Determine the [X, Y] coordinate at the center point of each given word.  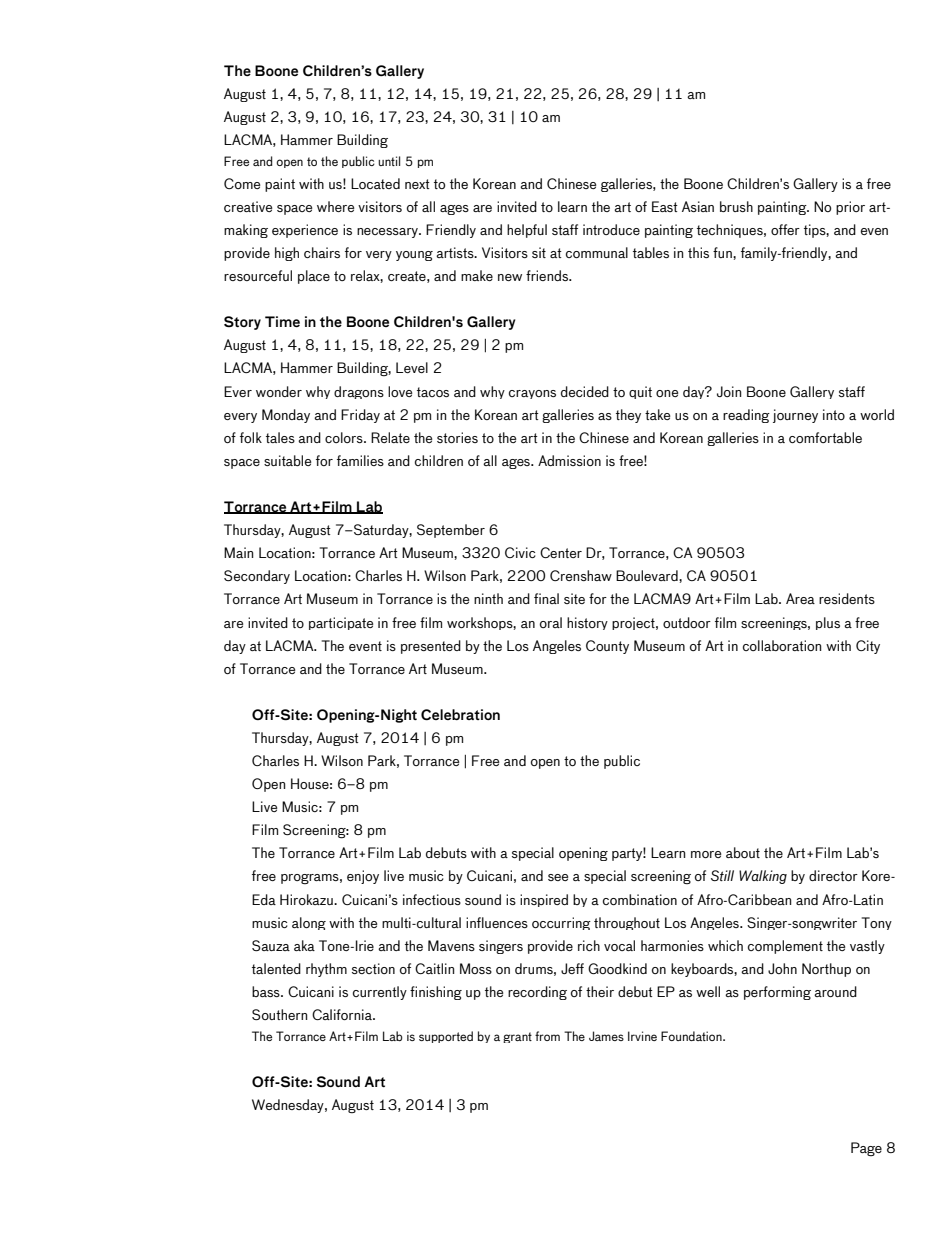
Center [561, 552]
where [335, 206]
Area [800, 598]
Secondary [257, 577]
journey [795, 416]
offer [785, 229]
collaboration [782, 645]
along [309, 923]
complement [785, 947]
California [343, 1014]
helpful [527, 231]
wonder [279, 391]
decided [585, 391]
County [607, 647]
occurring [561, 923]
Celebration [460, 714]
